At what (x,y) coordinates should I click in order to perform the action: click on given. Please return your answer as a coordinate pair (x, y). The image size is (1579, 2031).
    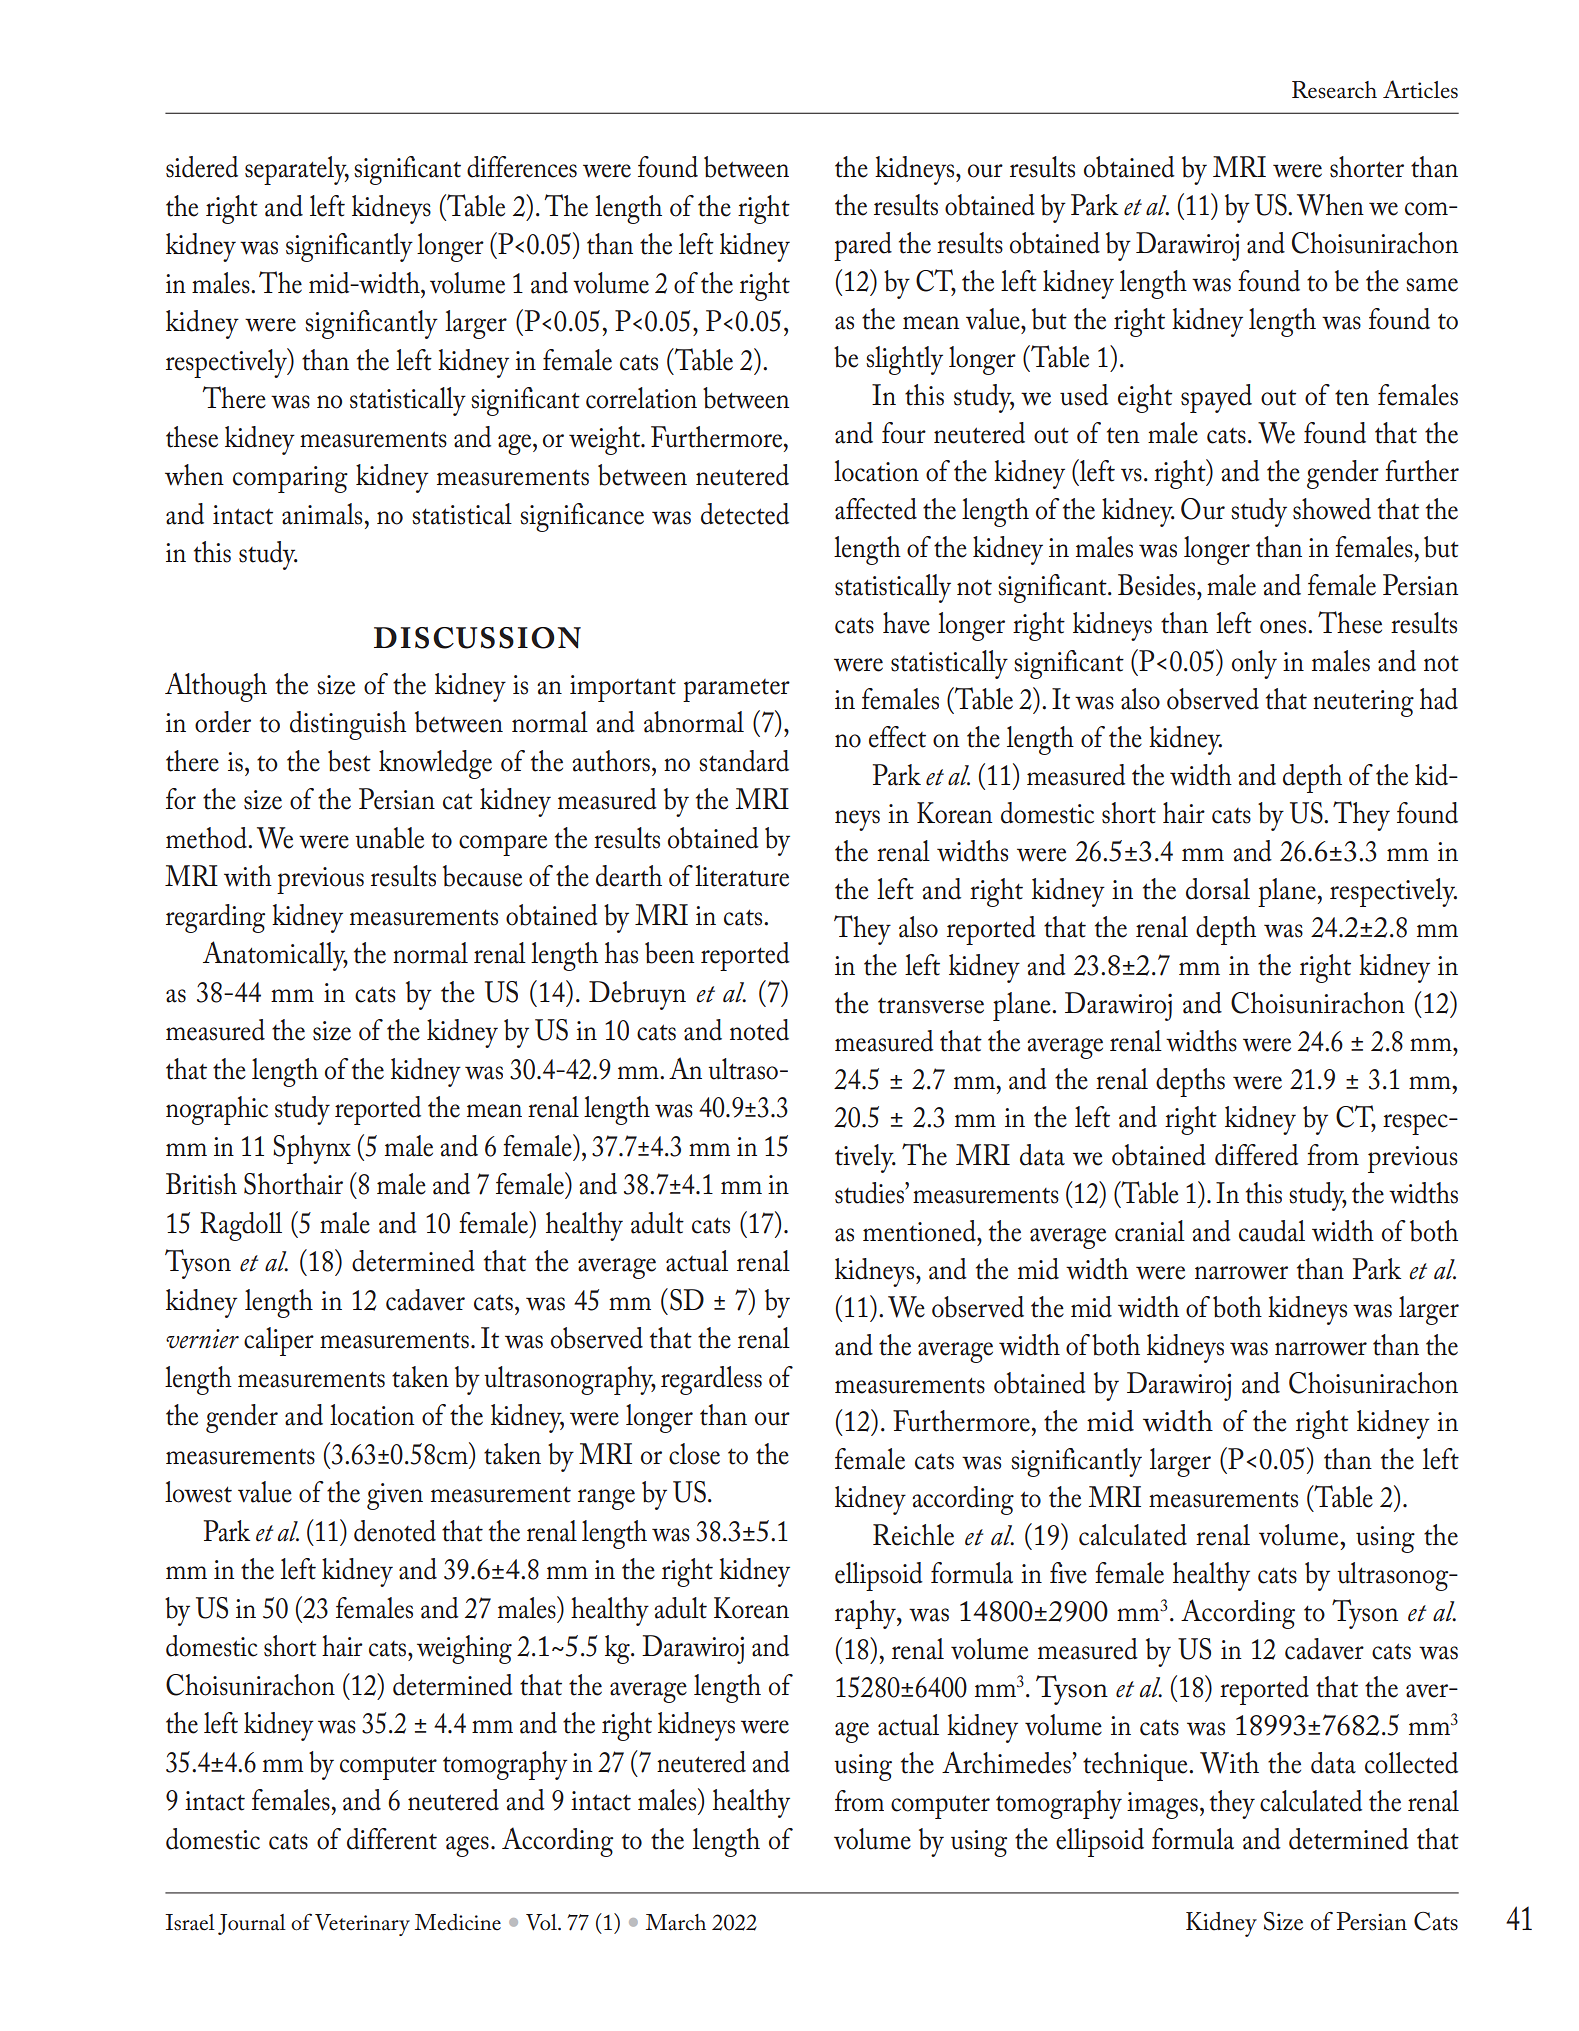
    Looking at the image, I should click on (395, 1496).
